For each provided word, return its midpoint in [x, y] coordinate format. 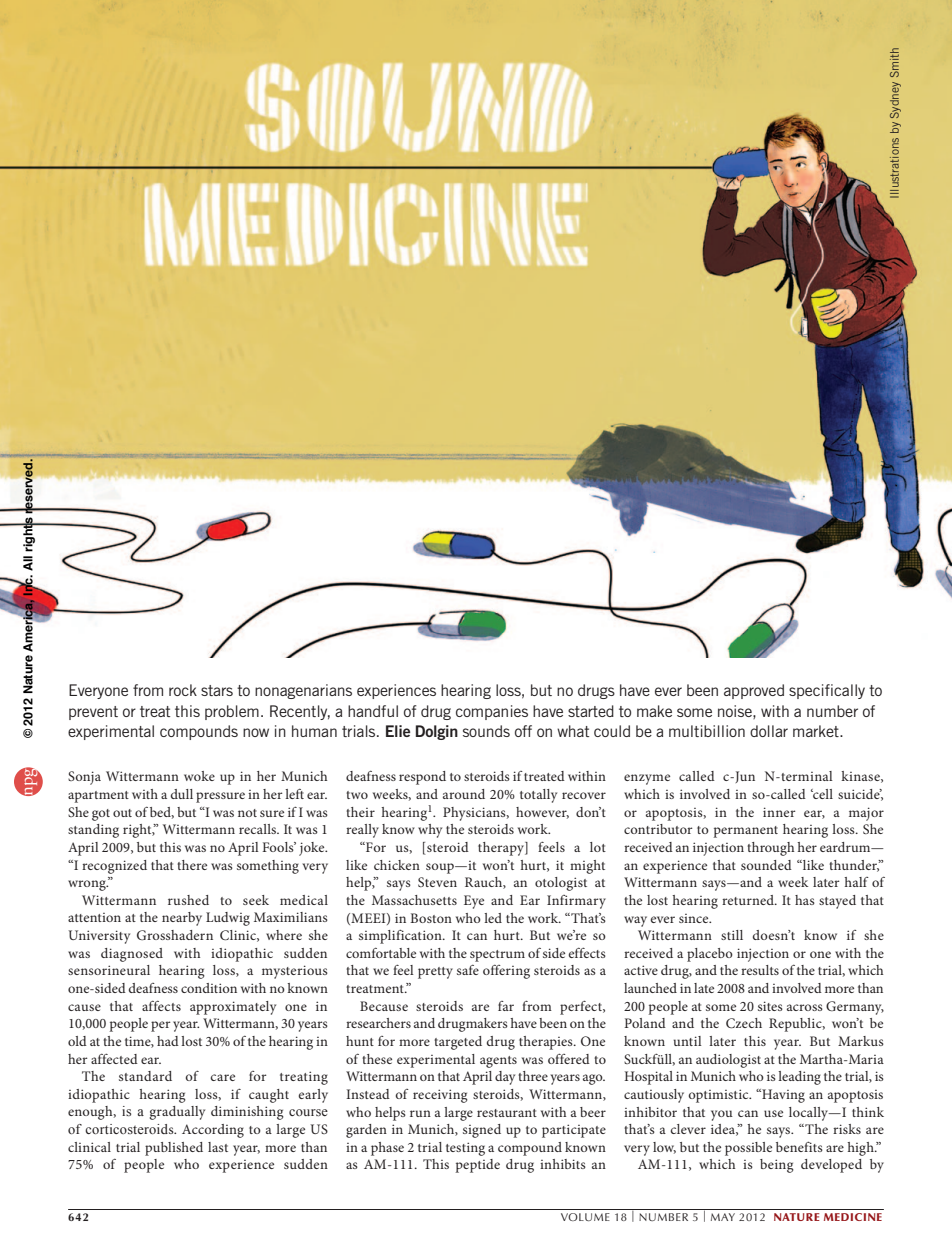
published [174, 1149]
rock [183, 690]
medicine [853, 1217]
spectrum [497, 956]
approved [754, 691]
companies [492, 712]
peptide [478, 1166]
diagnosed [132, 955]
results [760, 970]
